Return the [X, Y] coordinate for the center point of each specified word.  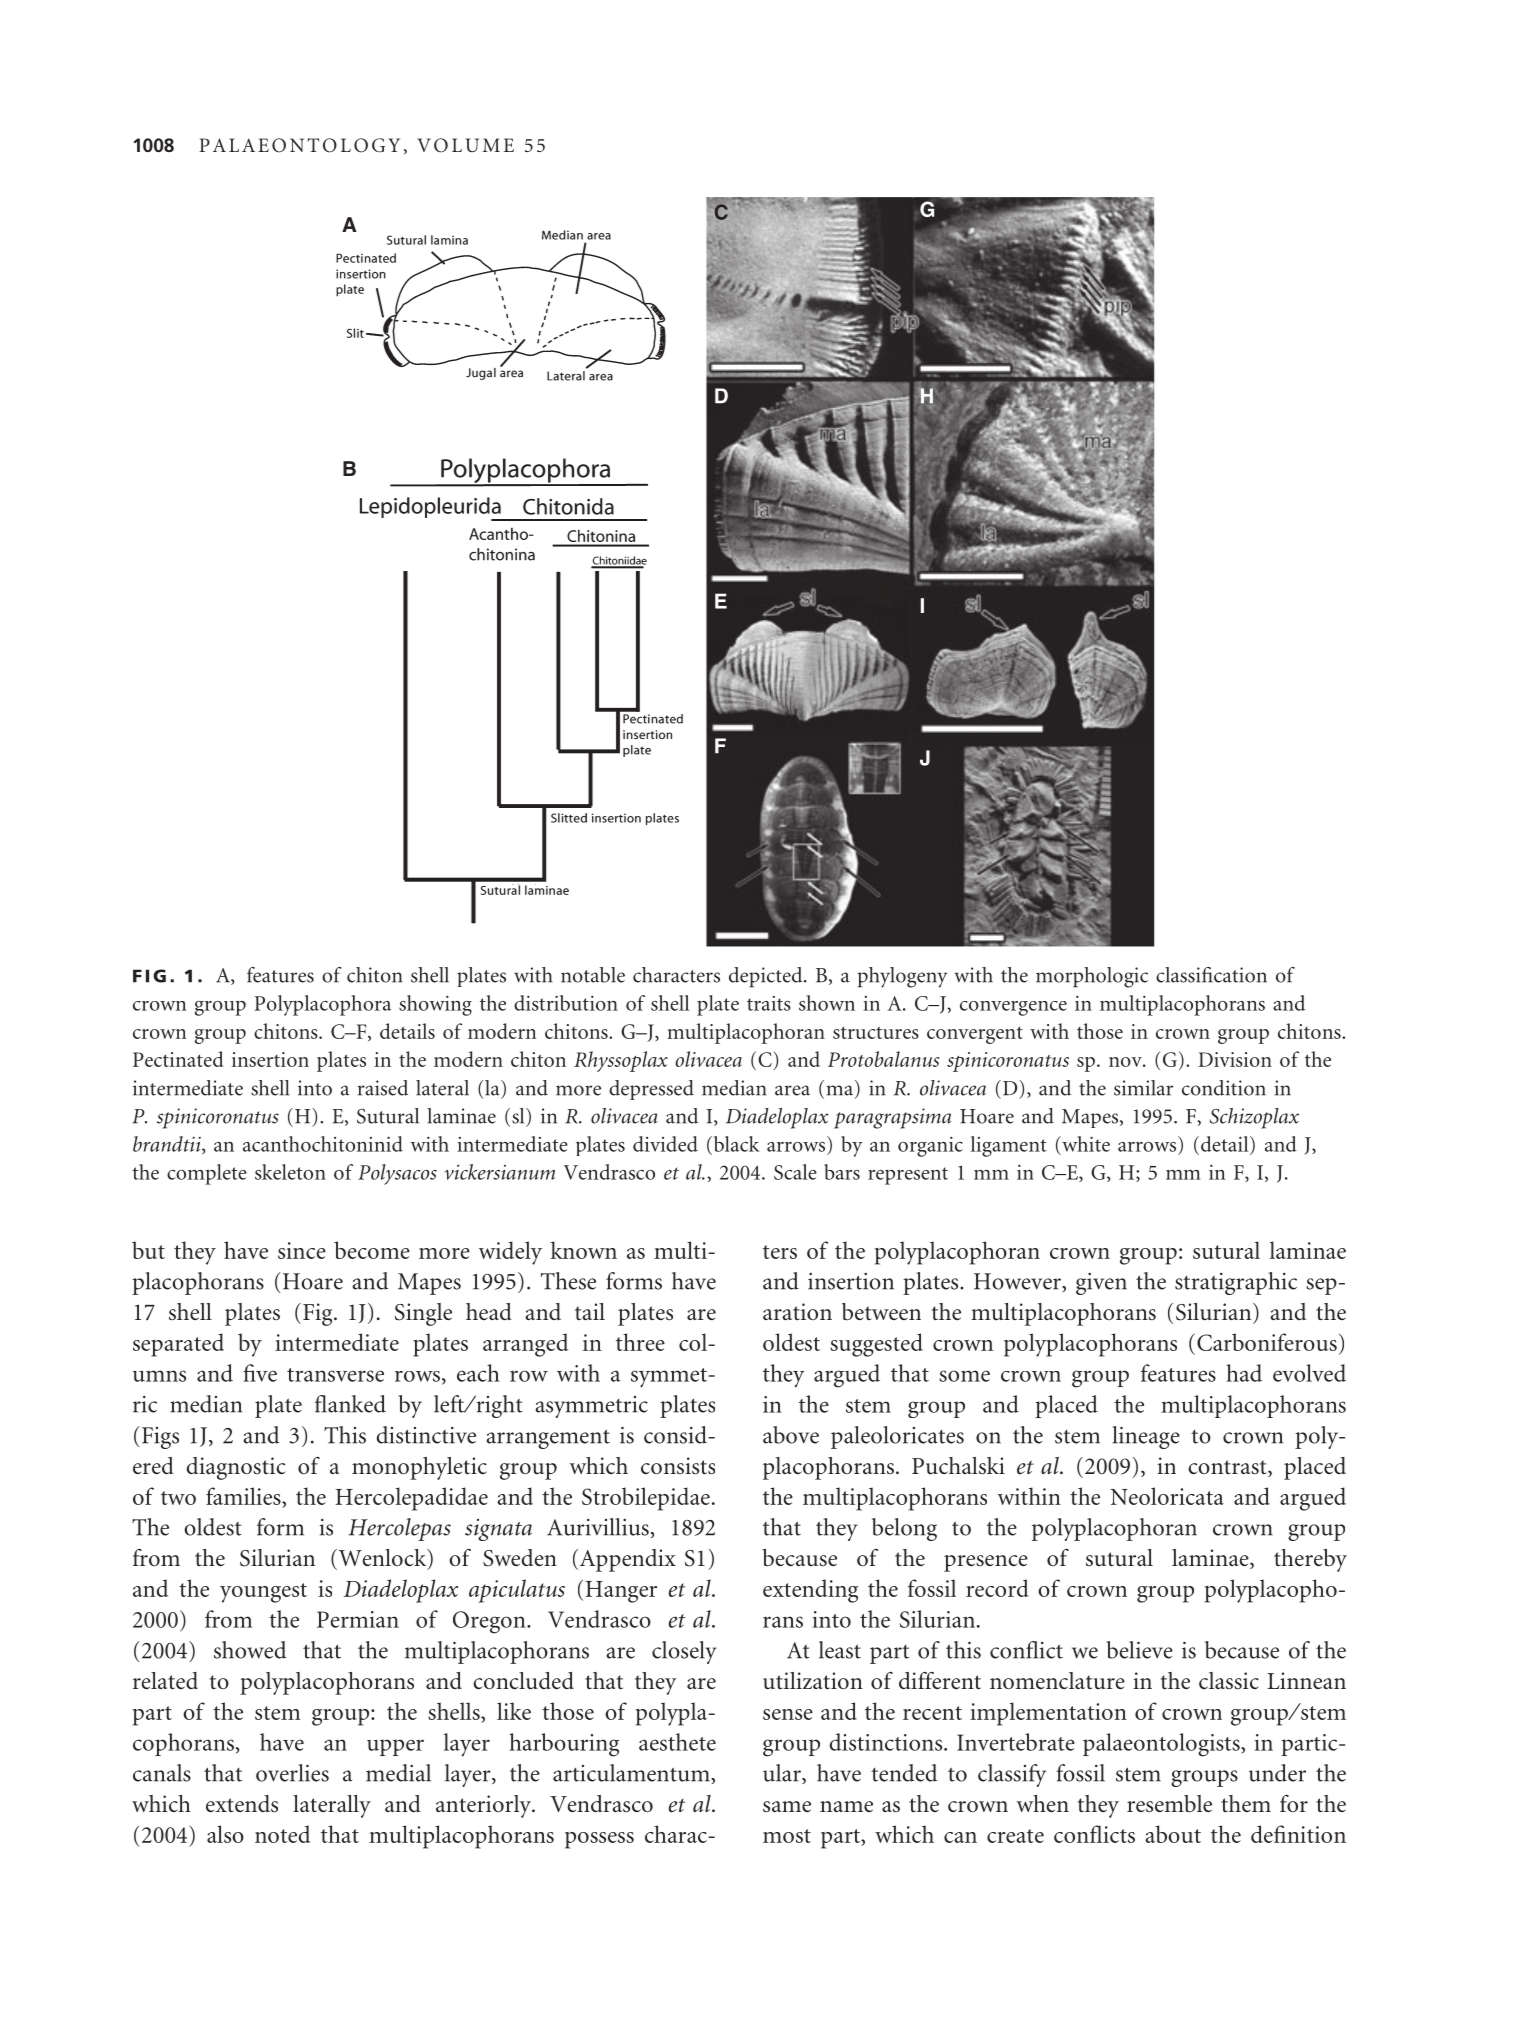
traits [769, 1003]
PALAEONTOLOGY [299, 145]
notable [593, 975]
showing [435, 1005]
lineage [1146, 1437]
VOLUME [465, 145]
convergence [1013, 1008]
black [735, 1144]
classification [1211, 975]
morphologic [1092, 977]
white [1085, 1144]
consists [678, 1466]
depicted [767, 977]
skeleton [290, 1172]
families [244, 1496]
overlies [292, 1773]
